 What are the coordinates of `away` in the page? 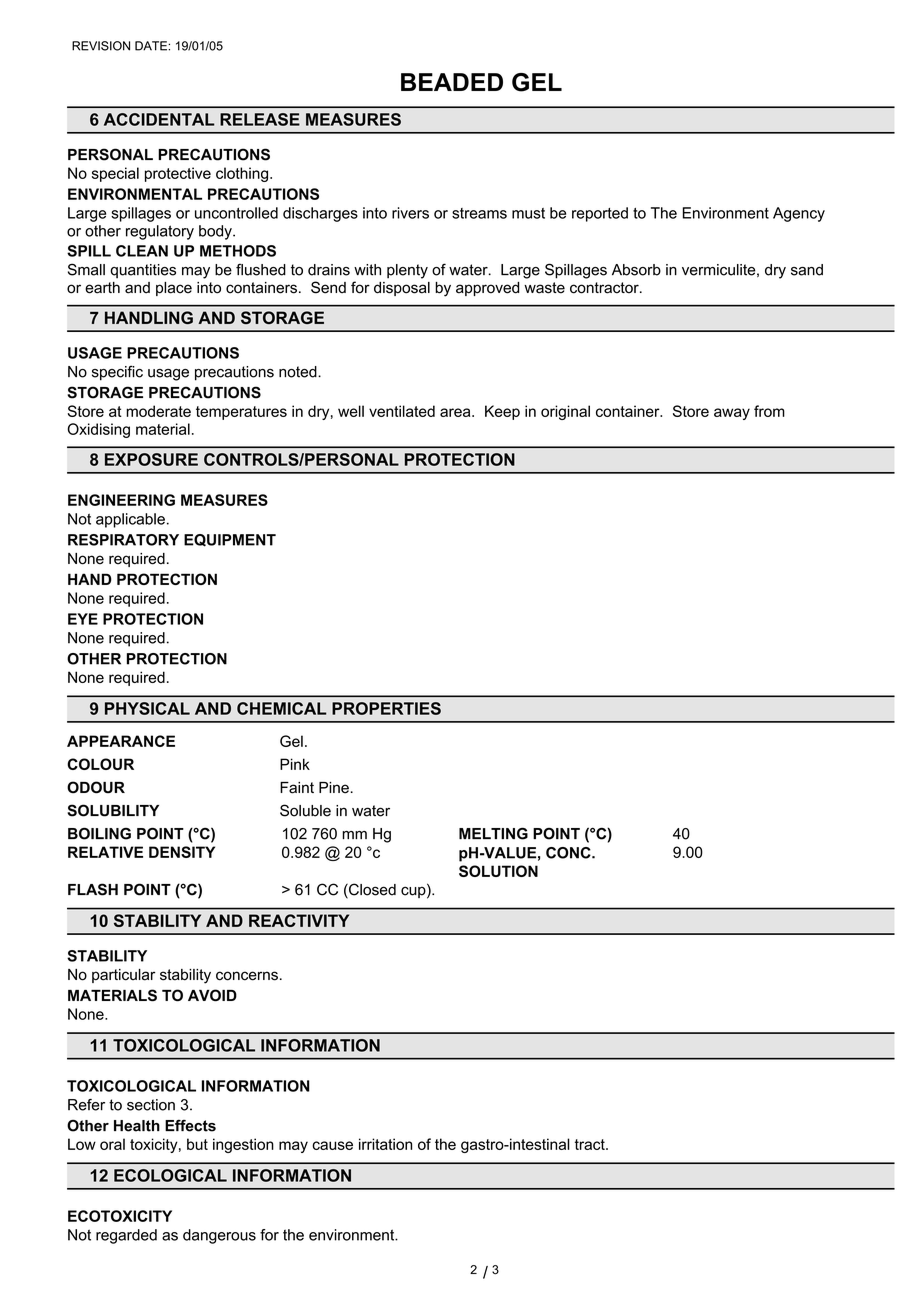 It's located at (732, 414).
